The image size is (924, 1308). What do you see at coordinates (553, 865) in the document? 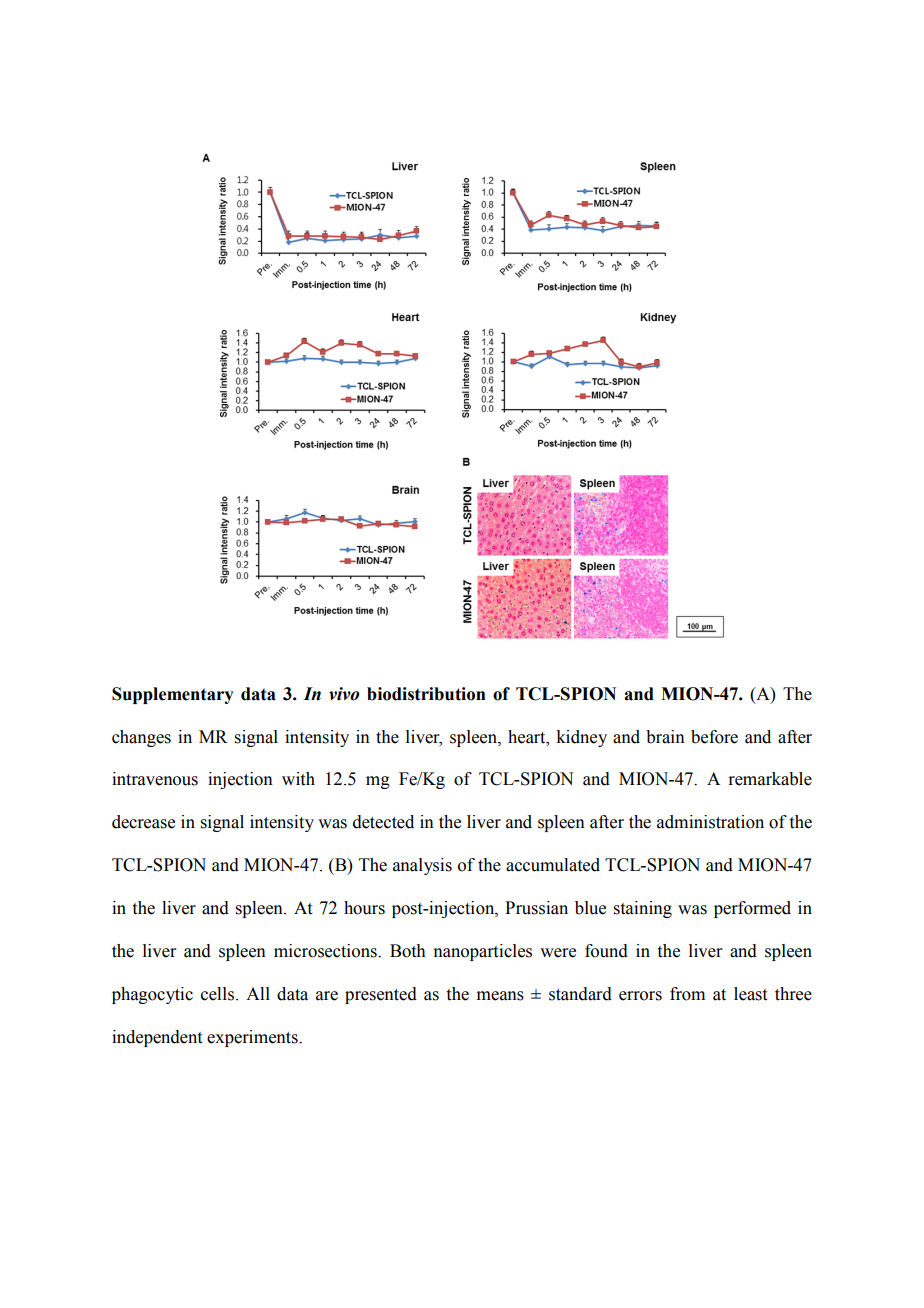
I see `accumulated` at bounding box center [553, 865].
